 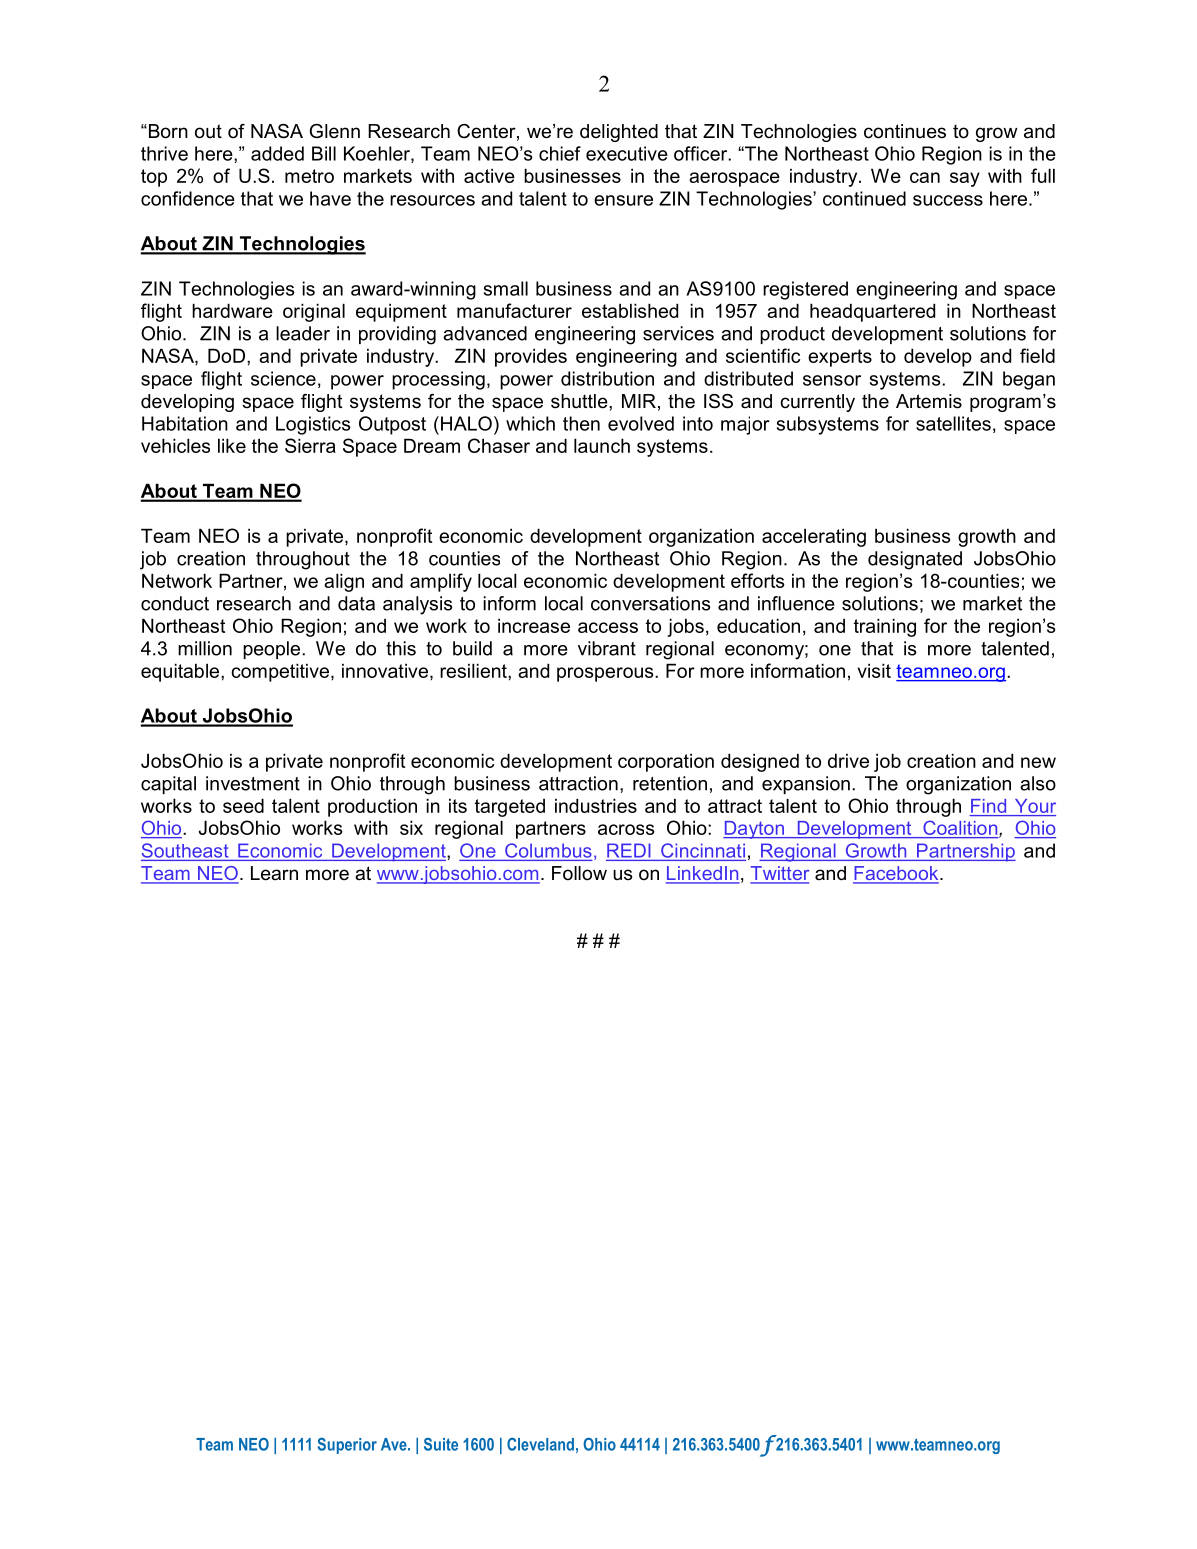 I want to click on added, so click(x=277, y=153).
